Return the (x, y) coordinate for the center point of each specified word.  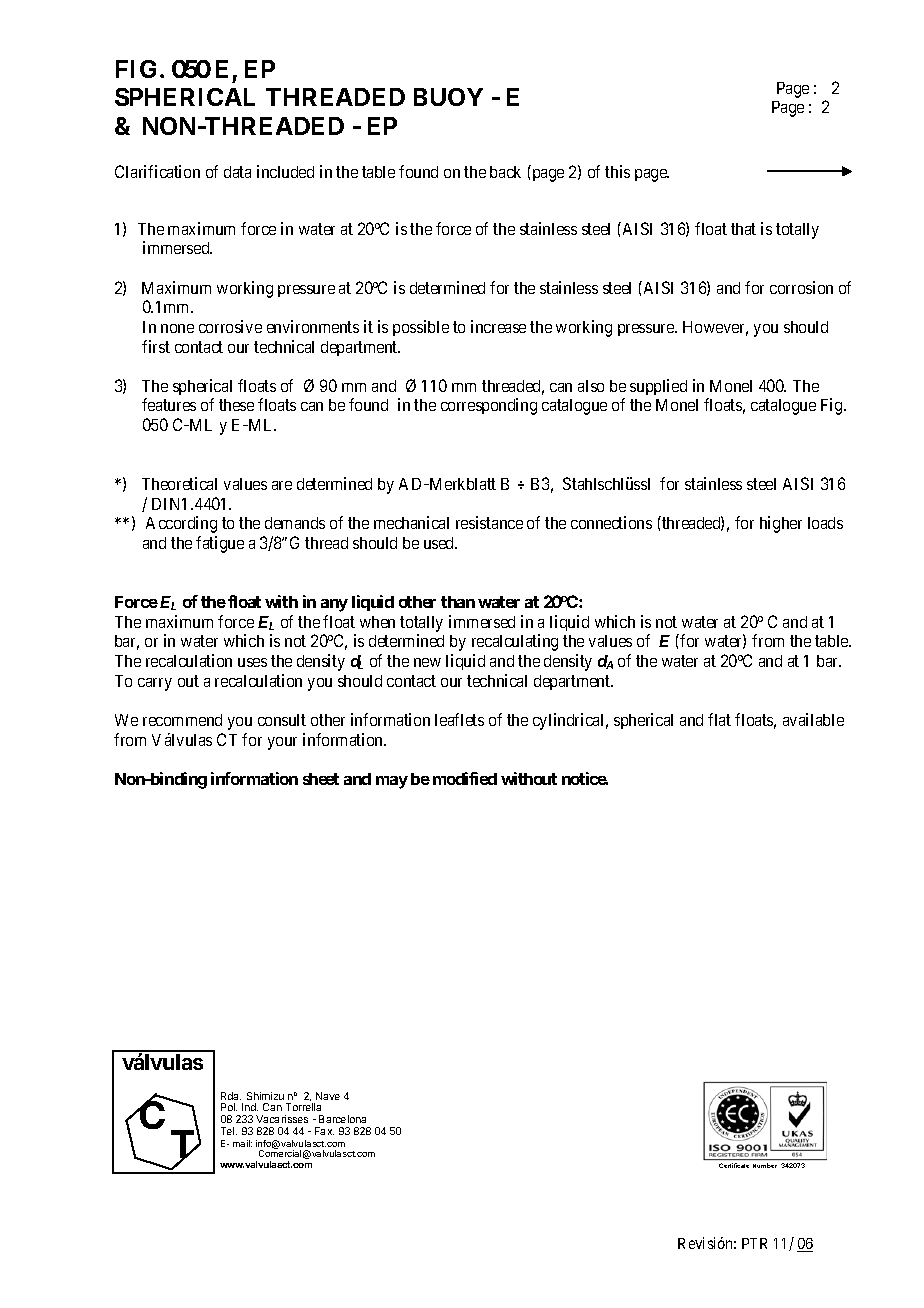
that (743, 229)
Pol (229, 1107)
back (505, 172)
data (237, 172)
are (282, 485)
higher (781, 524)
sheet (321, 779)
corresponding (489, 406)
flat (719, 719)
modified (465, 778)
